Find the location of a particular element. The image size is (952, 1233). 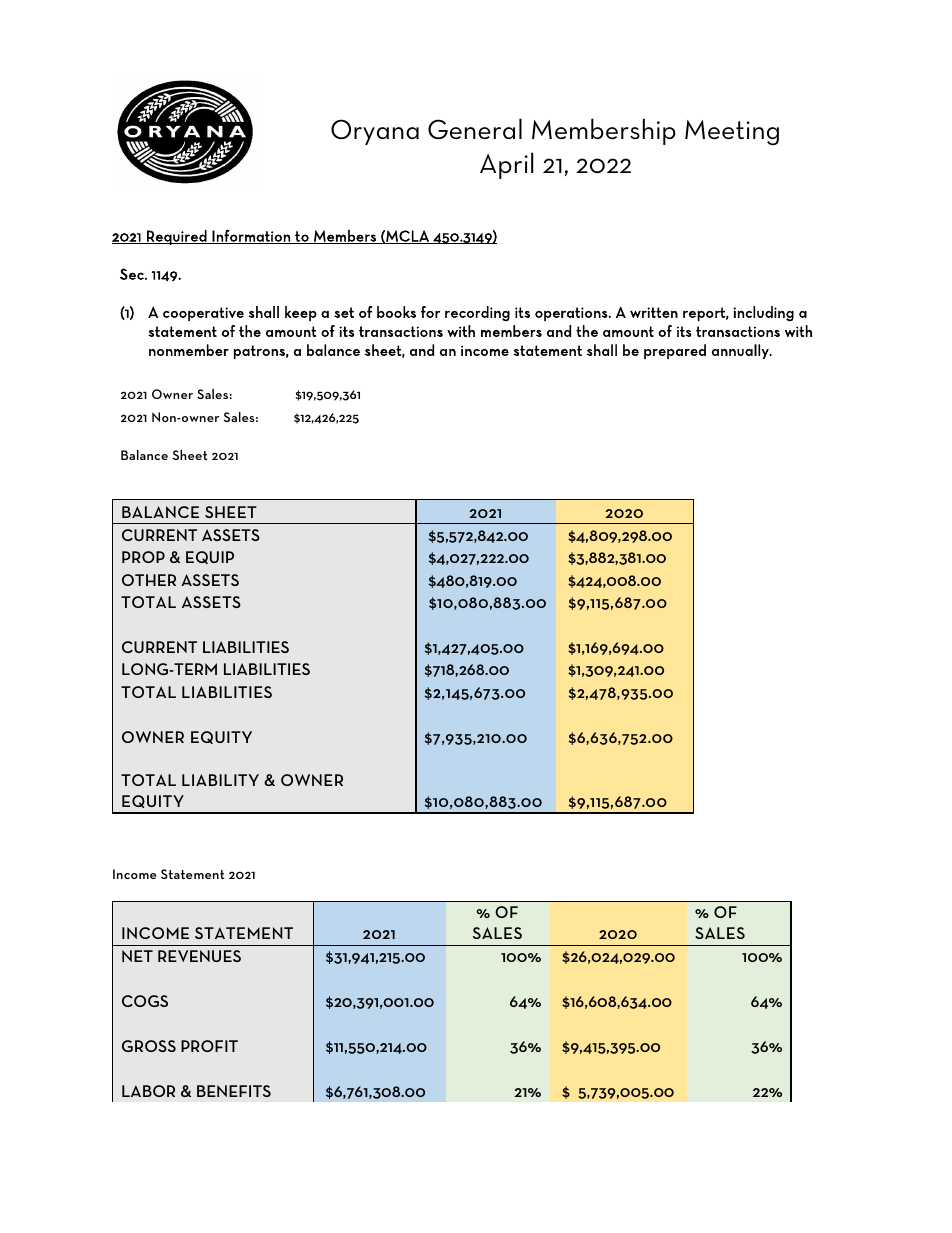

recording is located at coordinates (477, 314).
